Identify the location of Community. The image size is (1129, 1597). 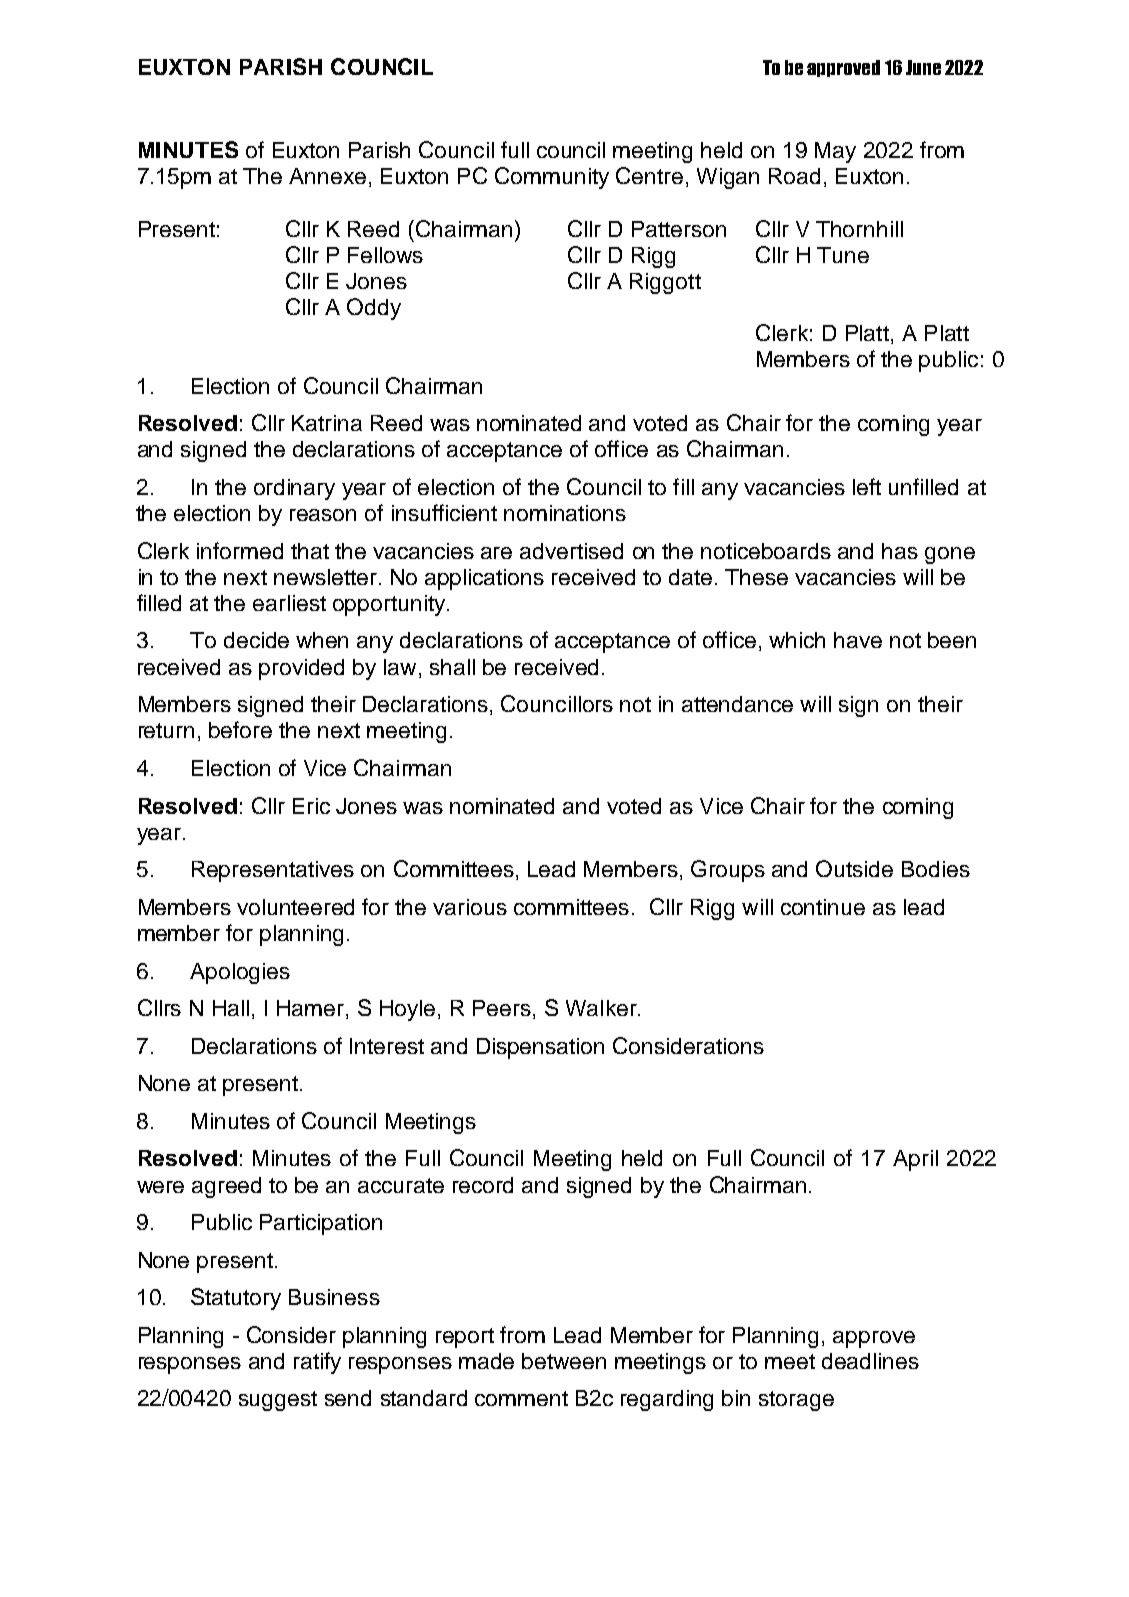
(552, 178).
